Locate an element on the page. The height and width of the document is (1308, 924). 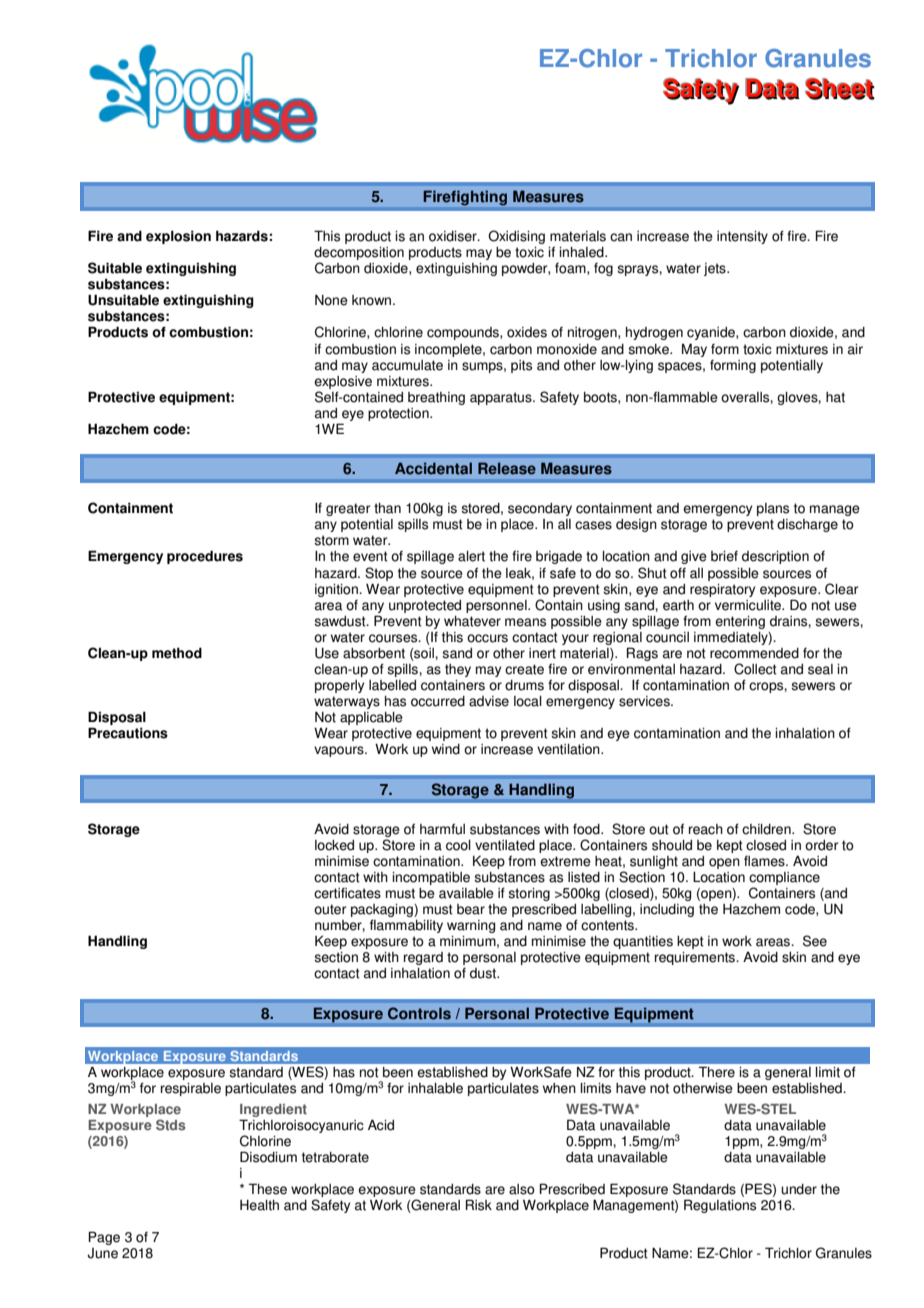
plans is located at coordinates (773, 509).
